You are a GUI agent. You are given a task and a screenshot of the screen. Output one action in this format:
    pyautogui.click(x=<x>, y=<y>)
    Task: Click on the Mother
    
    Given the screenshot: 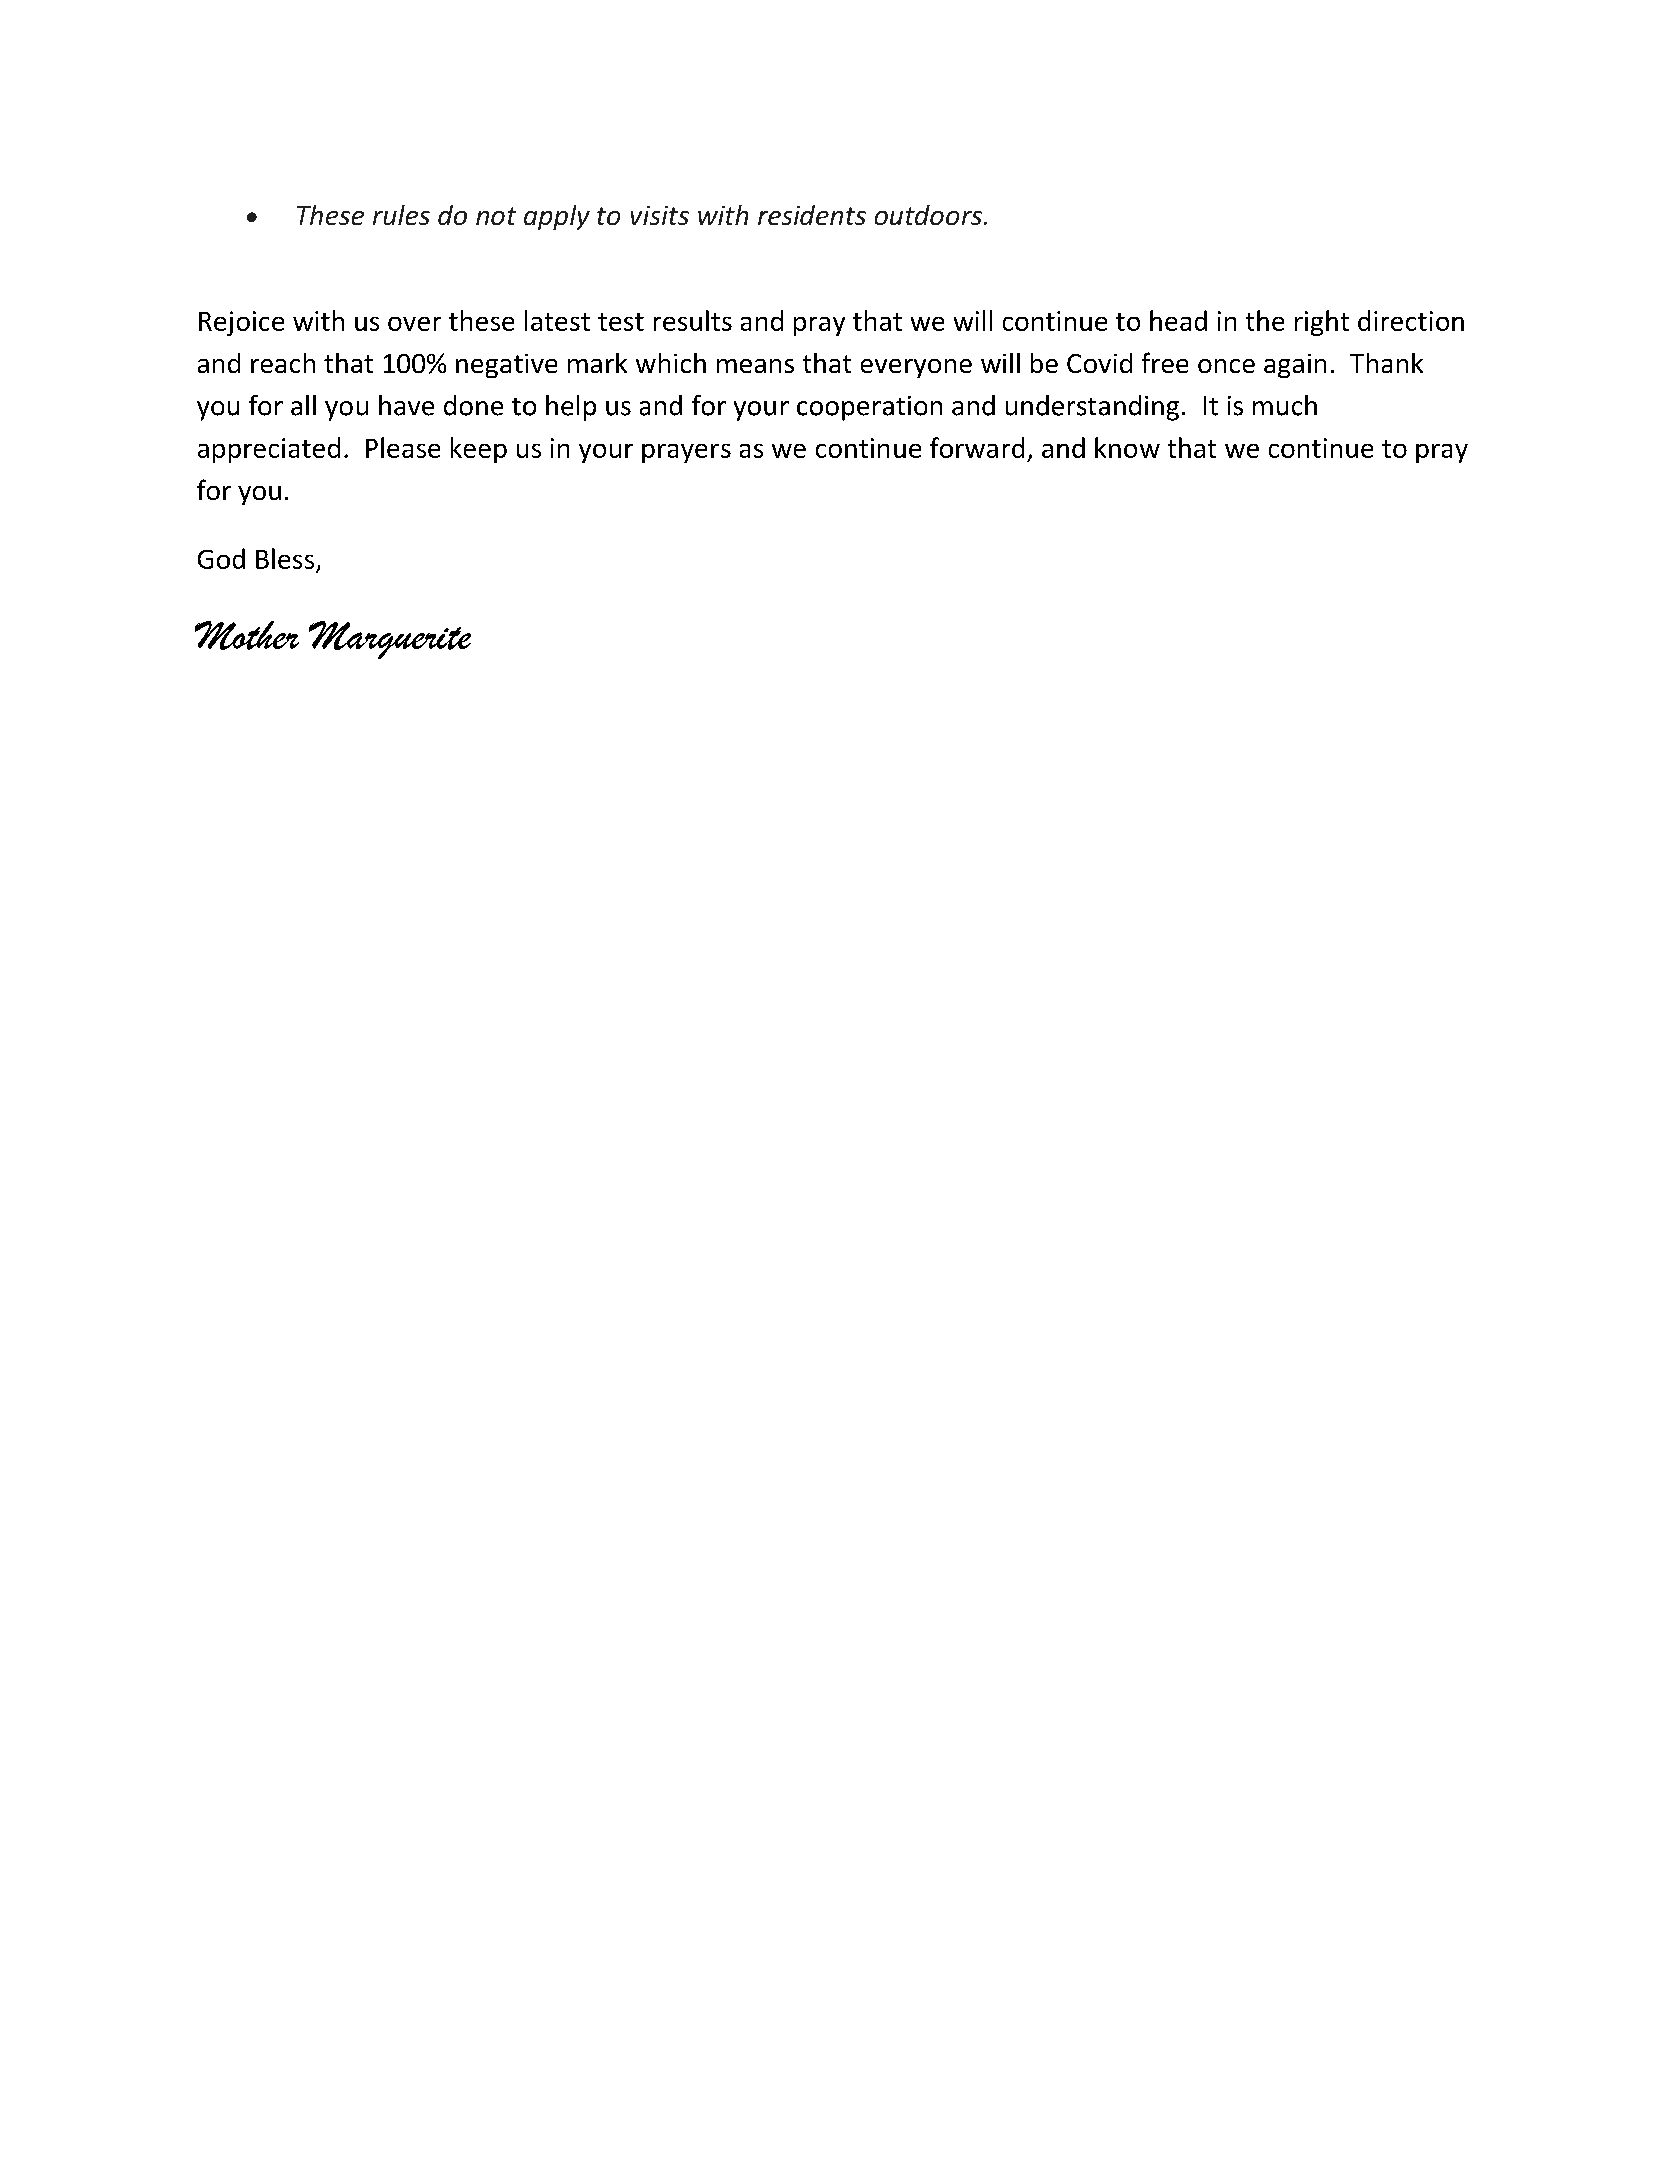 What is the action you would take?
    pyautogui.click(x=247, y=635)
